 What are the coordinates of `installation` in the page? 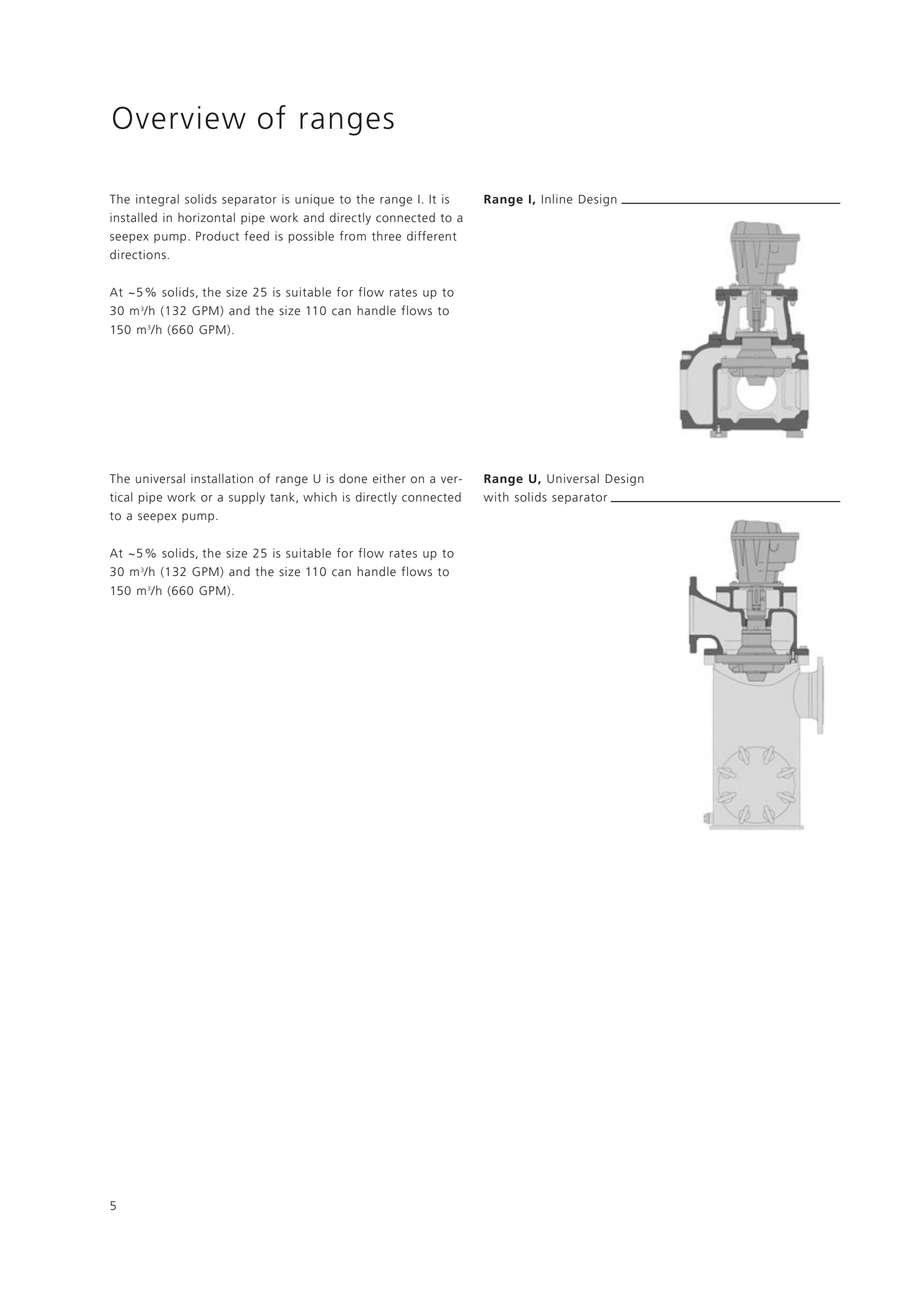 It's located at (222, 478).
